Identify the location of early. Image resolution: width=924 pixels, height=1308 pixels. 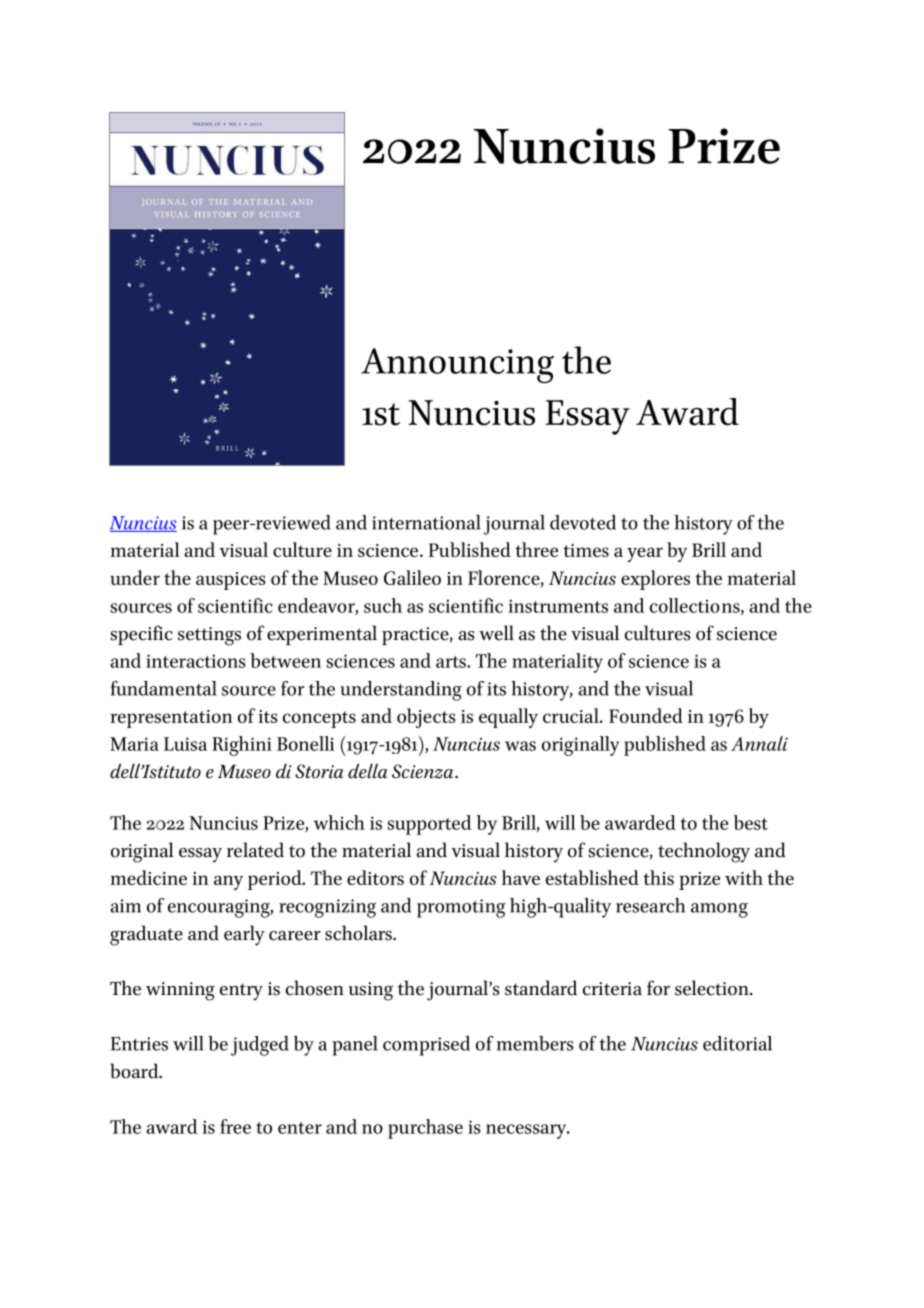
(244, 935).
